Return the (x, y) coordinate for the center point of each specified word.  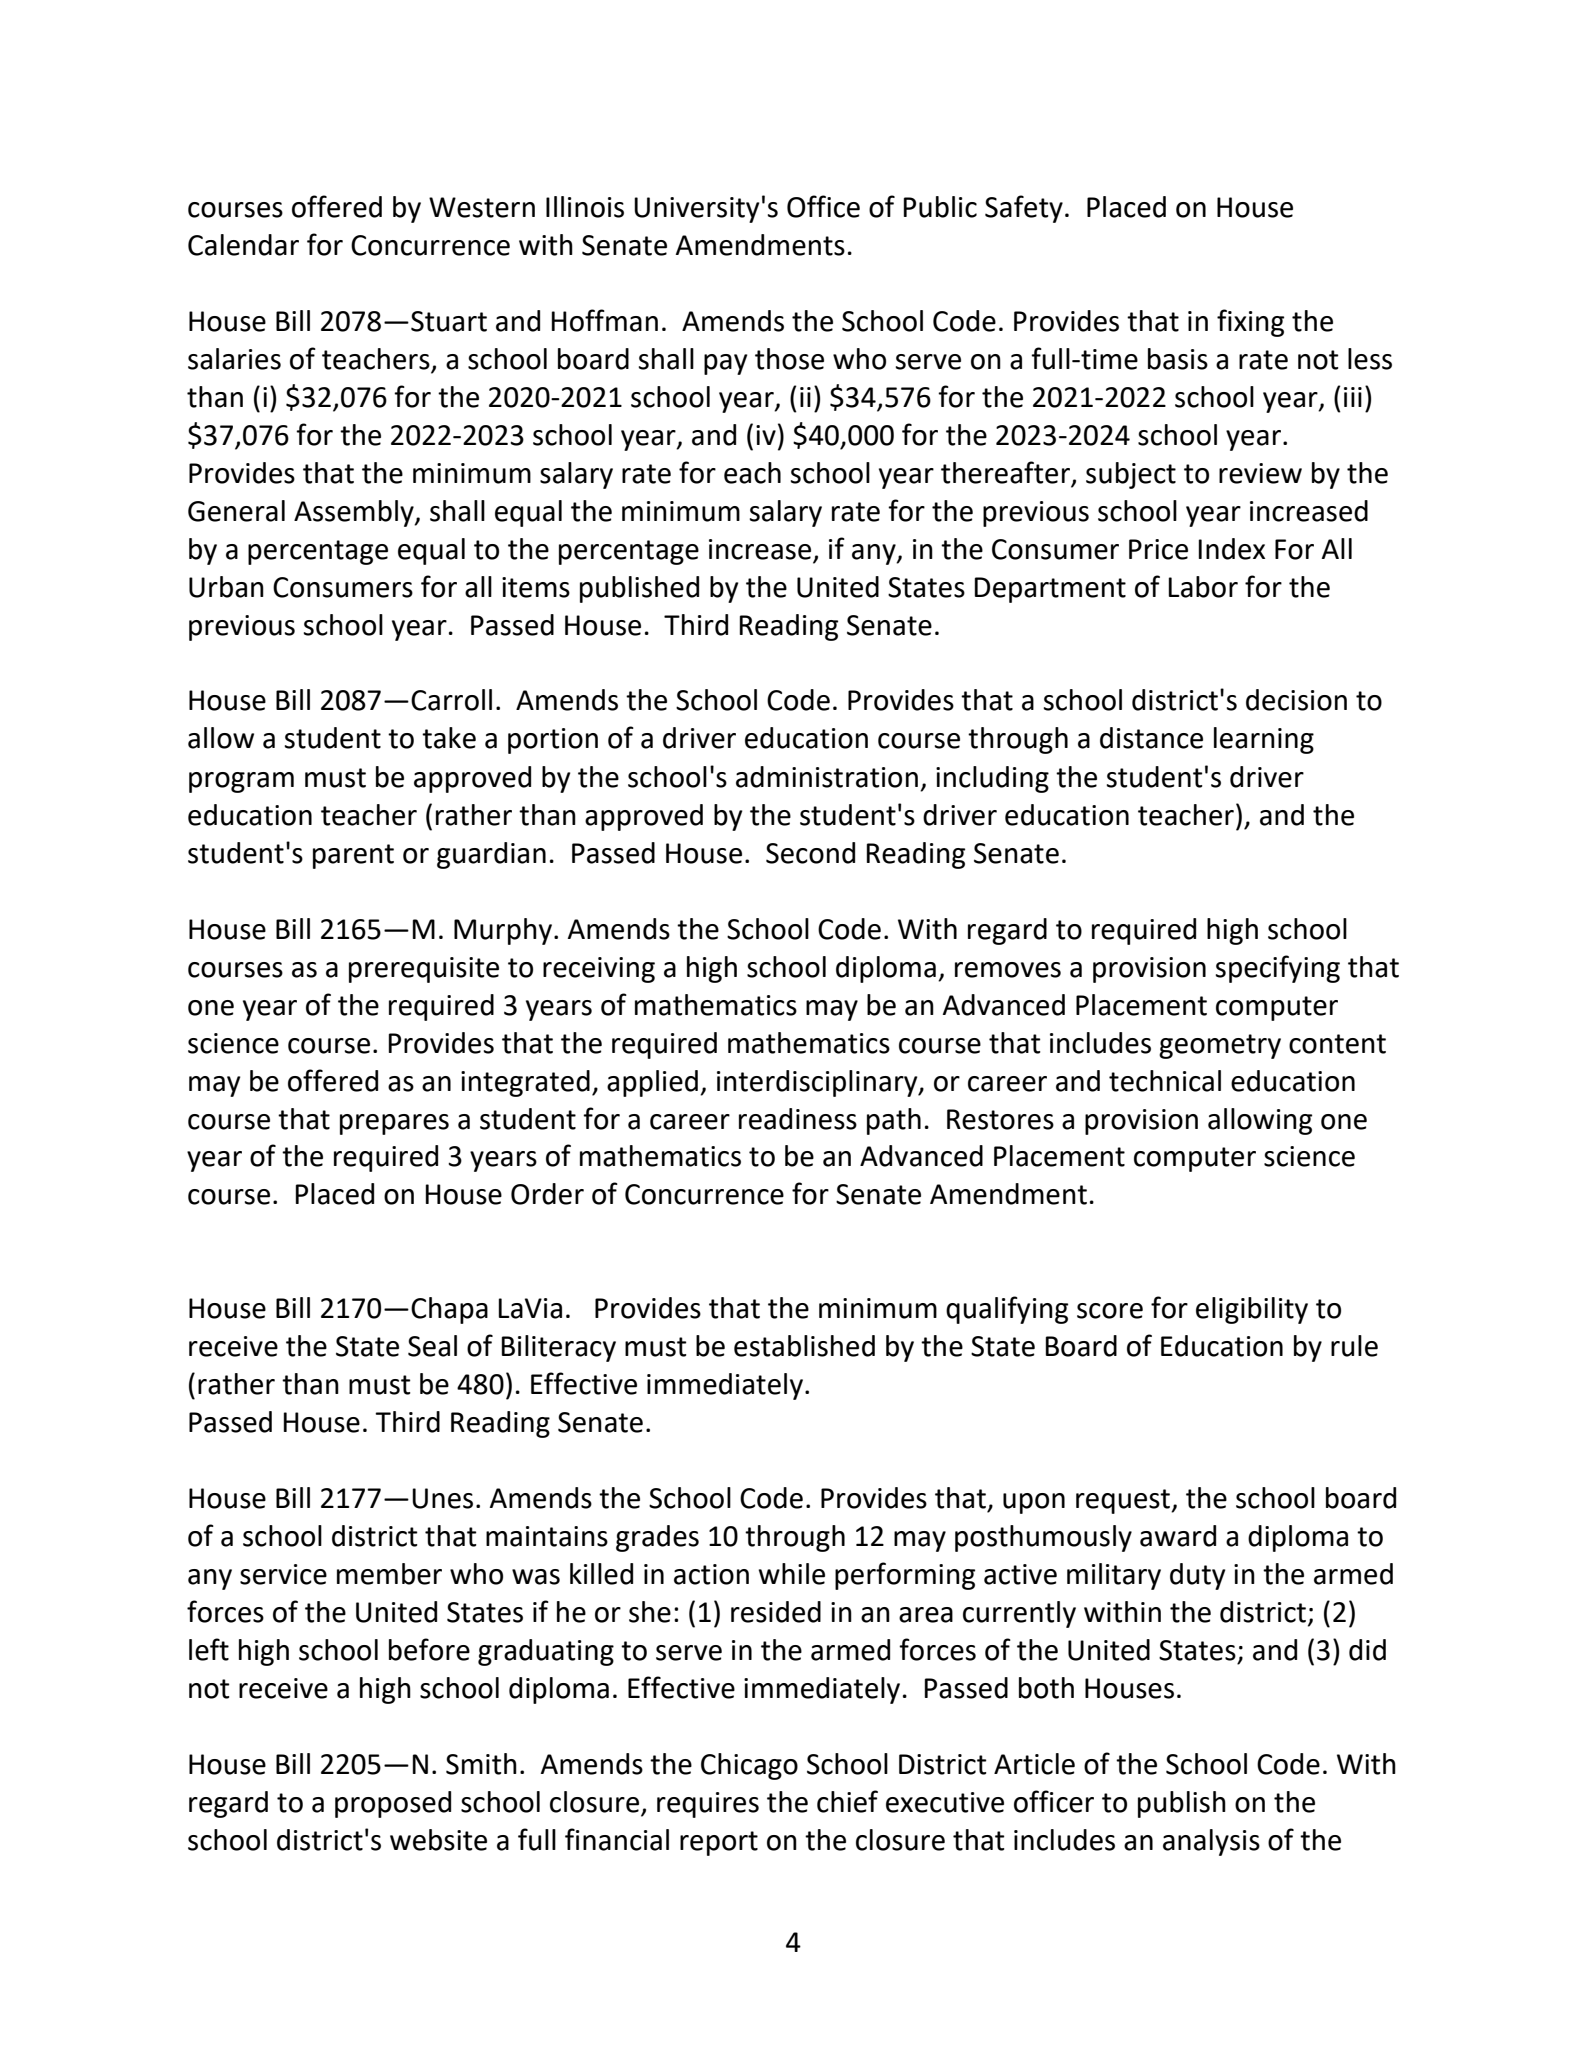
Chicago (749, 1766)
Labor (1203, 587)
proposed (393, 1804)
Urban (226, 587)
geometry (1220, 1046)
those (789, 359)
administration (827, 777)
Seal (432, 1346)
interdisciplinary (818, 1083)
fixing (1250, 323)
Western (482, 207)
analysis (1211, 1842)
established (804, 1346)
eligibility (1252, 1310)
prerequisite (424, 970)
